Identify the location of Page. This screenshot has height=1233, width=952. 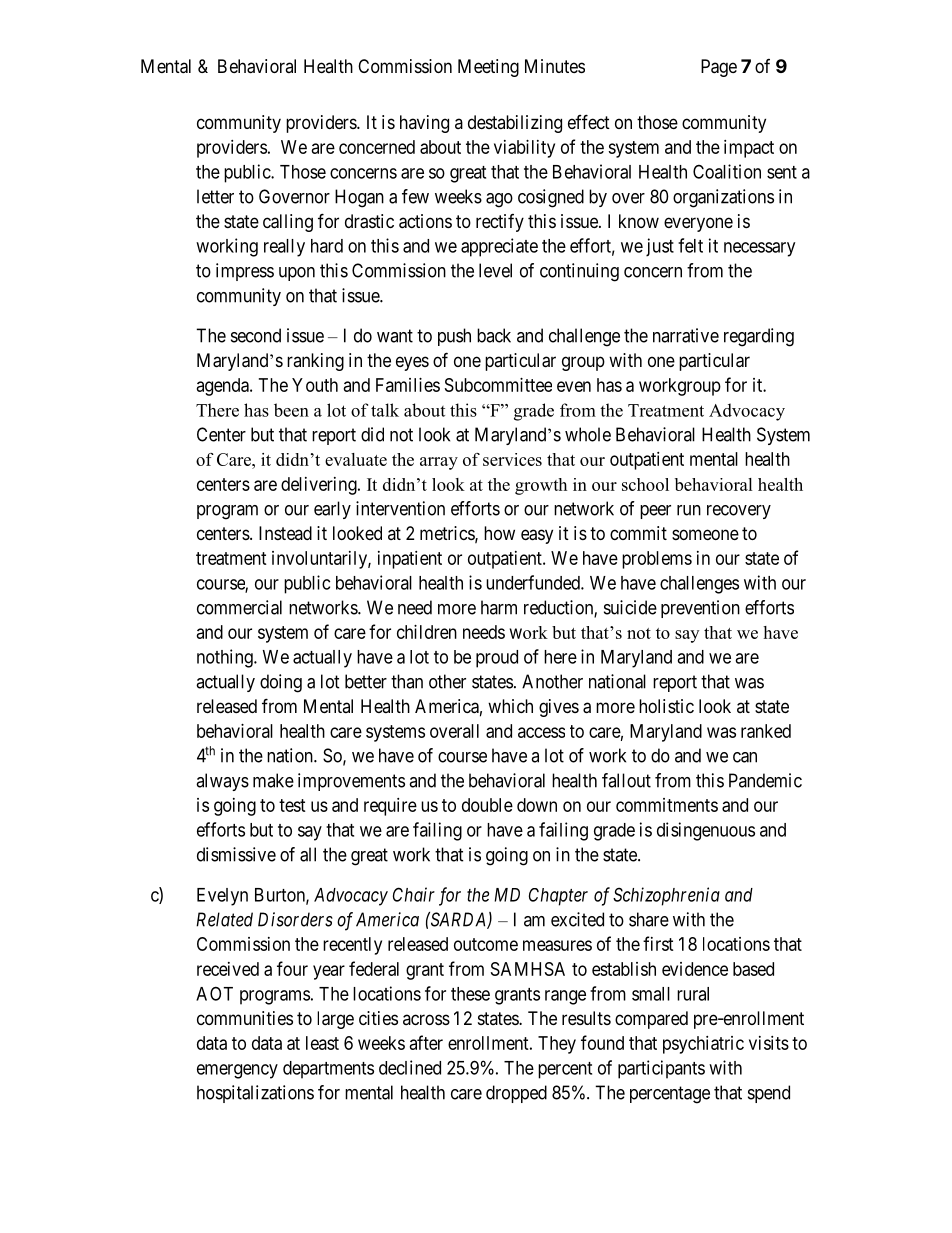
(719, 68).
